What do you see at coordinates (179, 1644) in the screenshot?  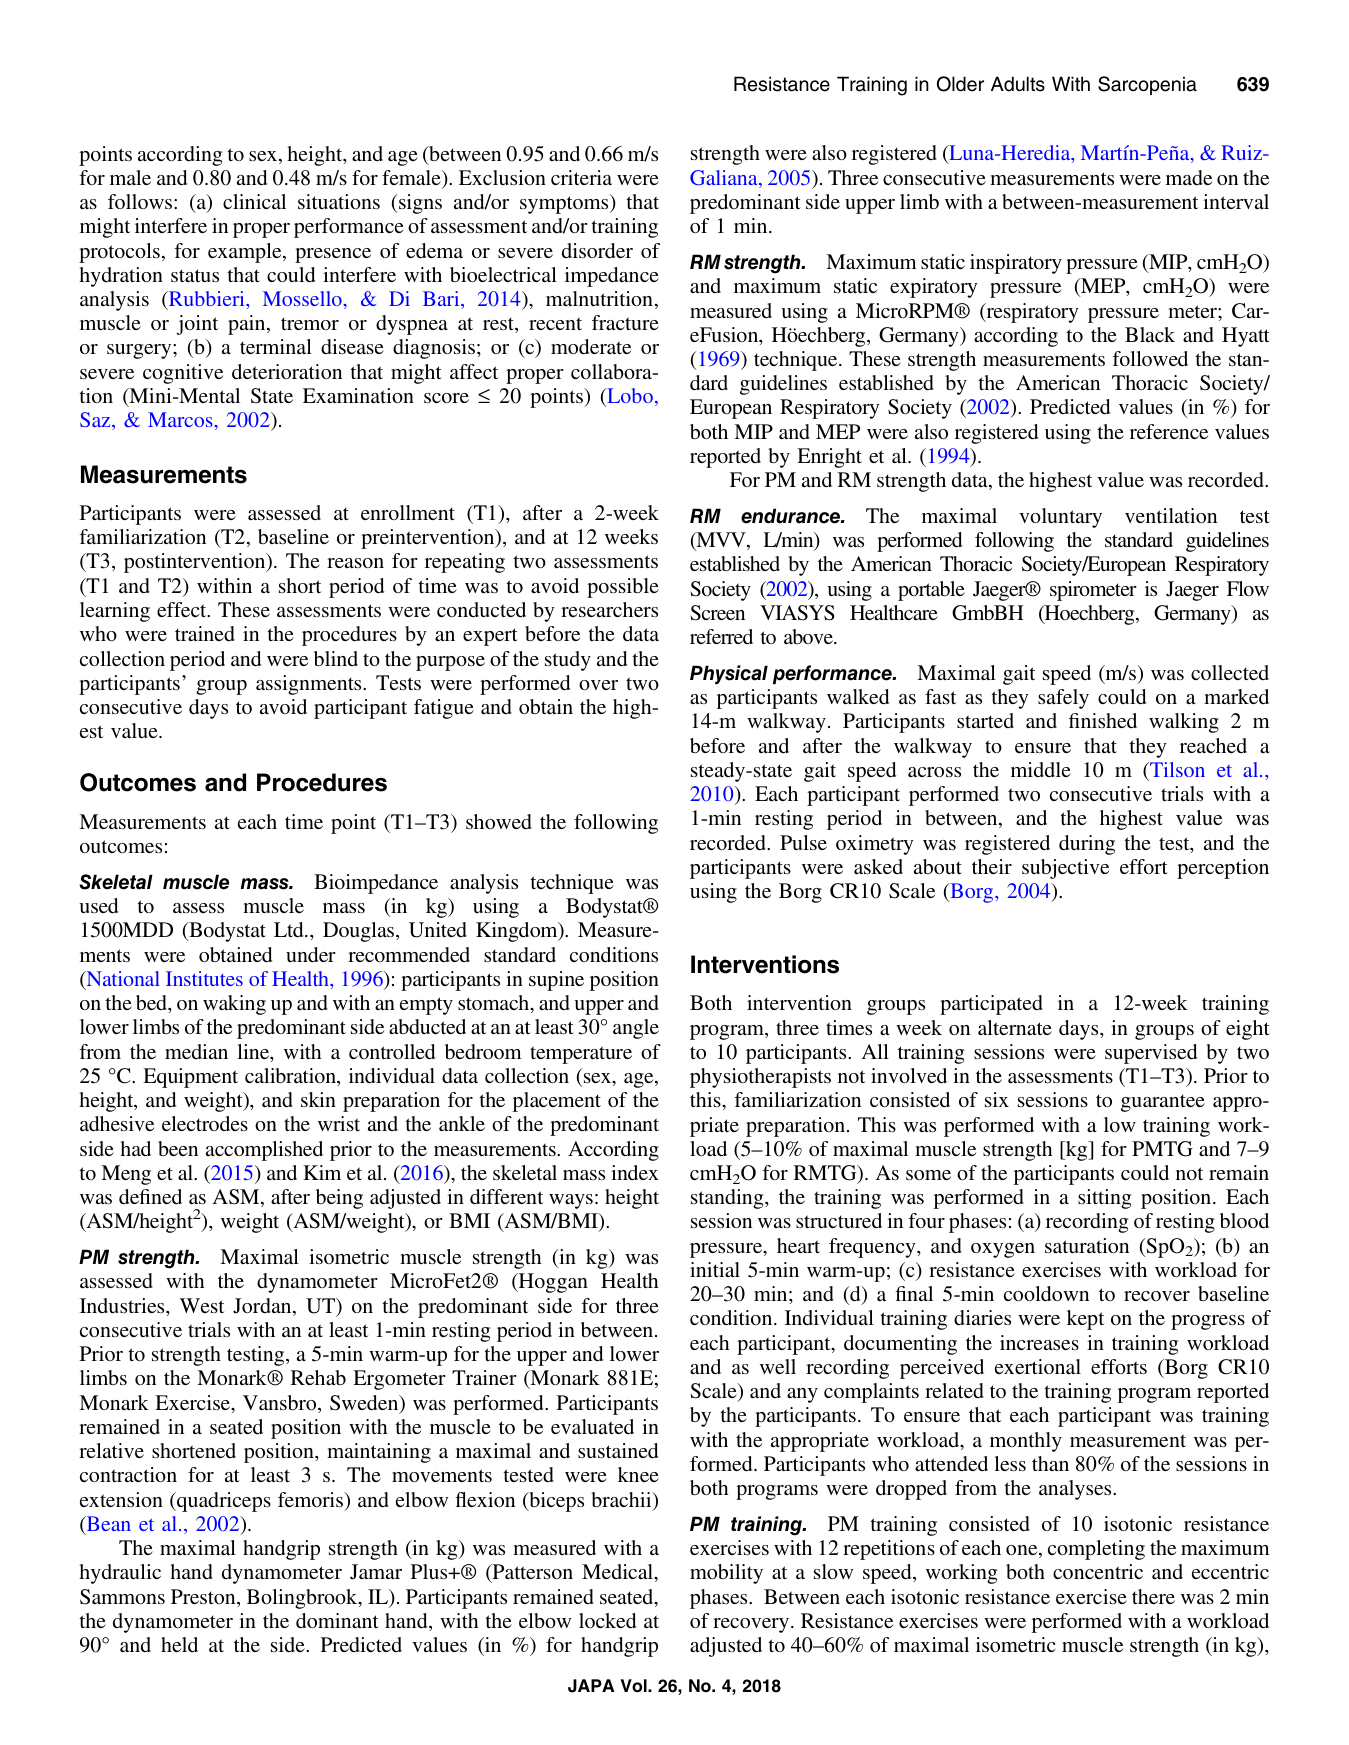 I see `held` at bounding box center [179, 1644].
